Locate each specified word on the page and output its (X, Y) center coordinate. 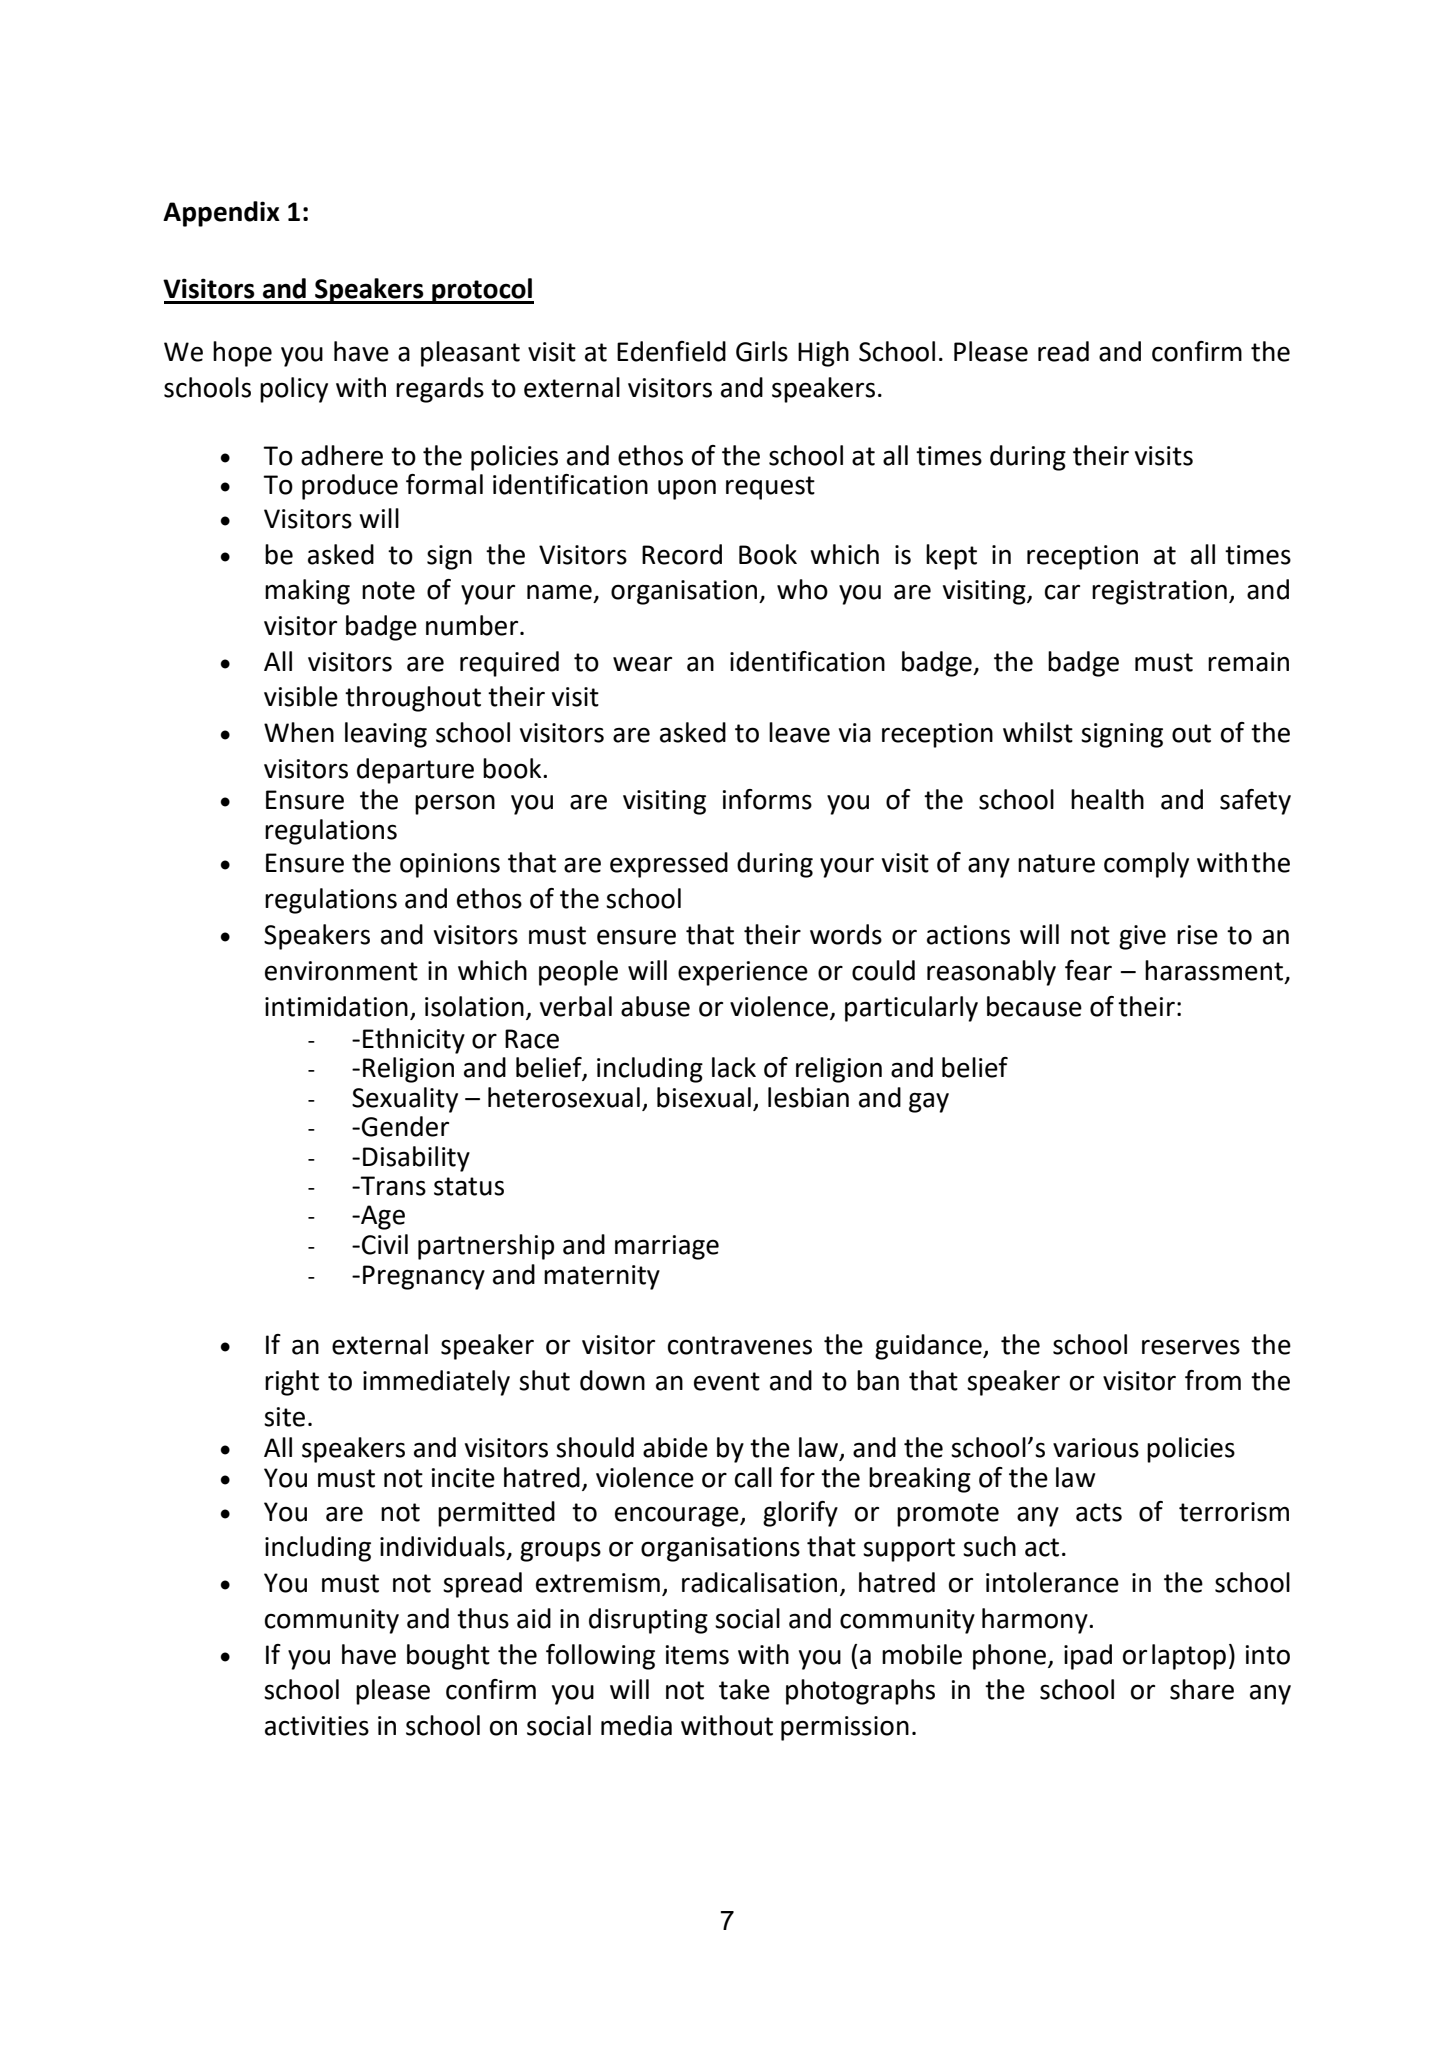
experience (743, 973)
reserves (1191, 1347)
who (802, 589)
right (292, 1383)
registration (1159, 592)
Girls (762, 351)
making (307, 592)
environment (341, 971)
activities (317, 1726)
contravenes (740, 1345)
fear (1088, 970)
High (823, 354)
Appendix (221, 214)
